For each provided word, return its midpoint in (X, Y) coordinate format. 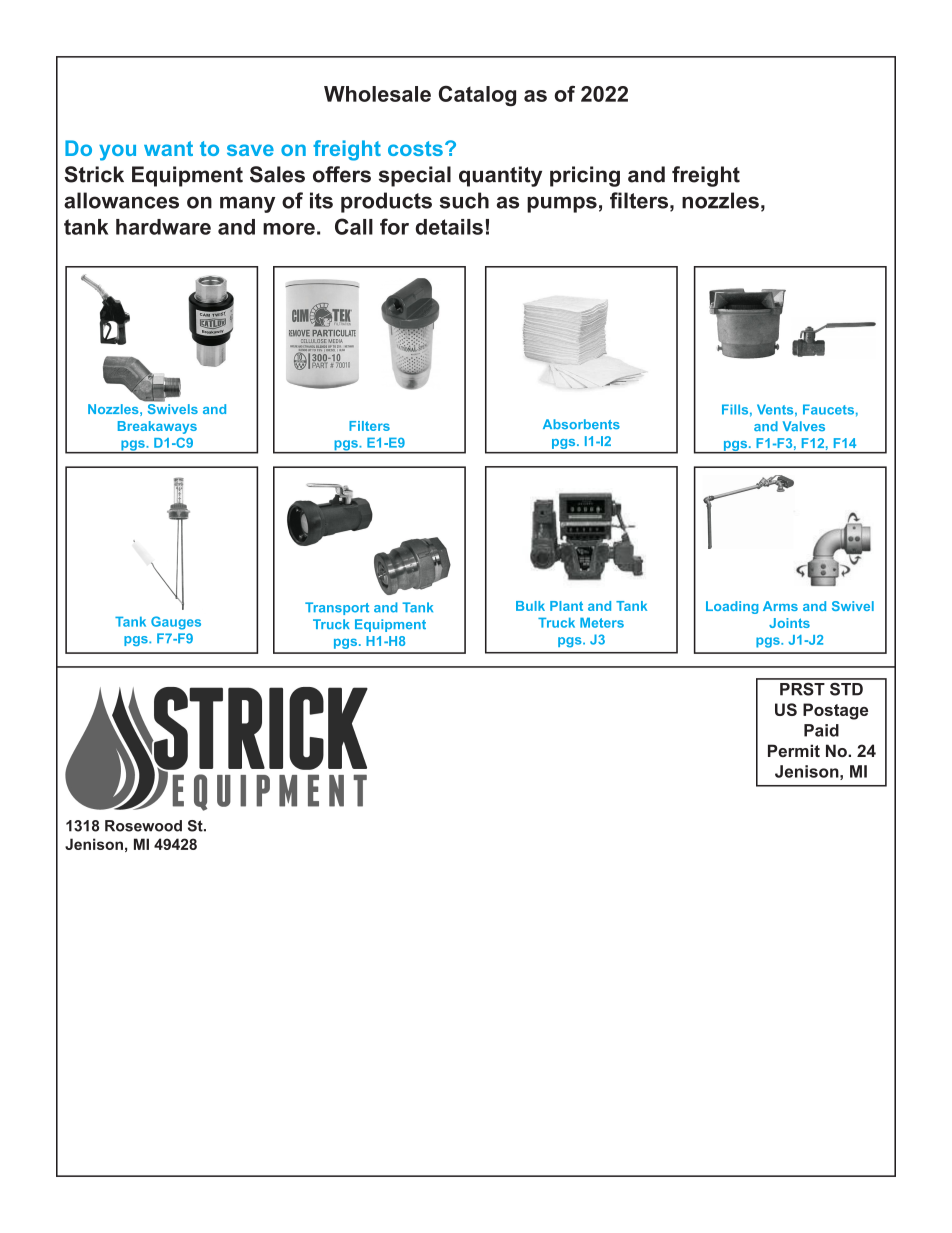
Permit (794, 750)
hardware (163, 227)
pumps (562, 204)
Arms (780, 606)
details (449, 227)
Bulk (530, 606)
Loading (732, 607)
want (168, 148)
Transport (337, 608)
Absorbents (581, 424)
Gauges (176, 623)
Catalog (477, 96)
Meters (602, 623)
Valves (804, 426)
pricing (585, 176)
